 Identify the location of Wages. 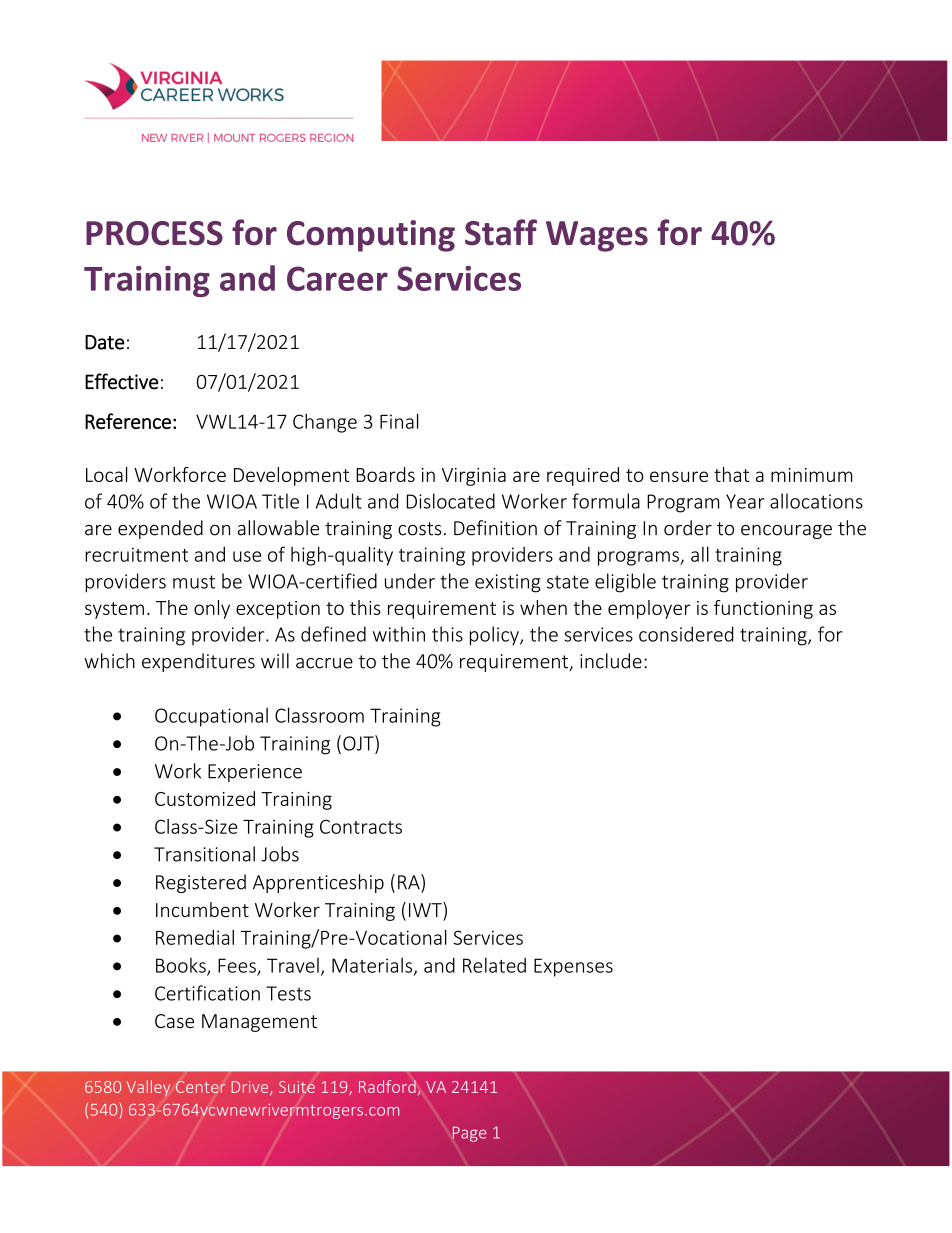
(597, 236).
